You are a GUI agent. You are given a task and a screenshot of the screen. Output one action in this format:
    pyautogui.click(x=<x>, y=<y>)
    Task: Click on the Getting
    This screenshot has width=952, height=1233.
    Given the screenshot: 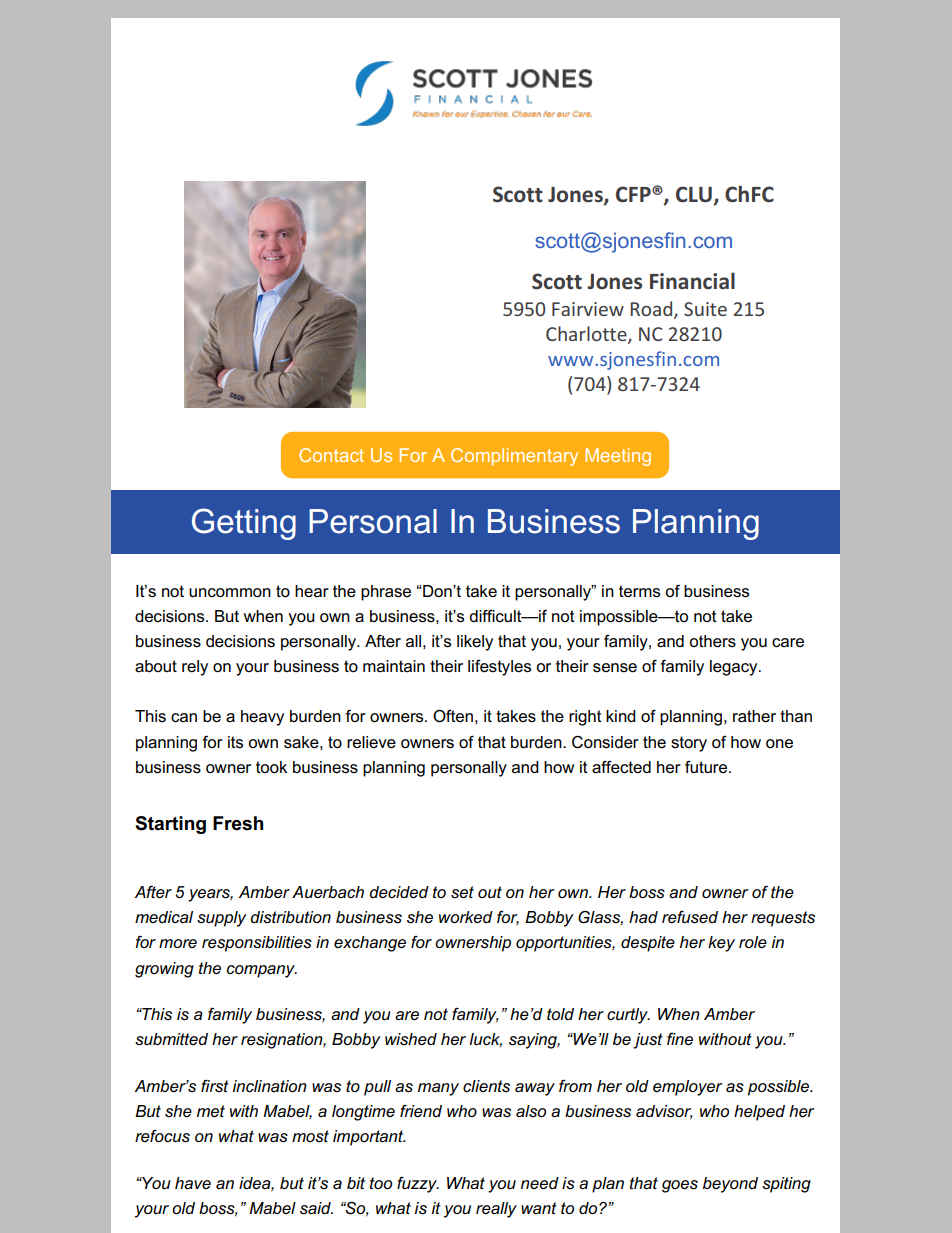 What is the action you would take?
    pyautogui.click(x=244, y=524)
